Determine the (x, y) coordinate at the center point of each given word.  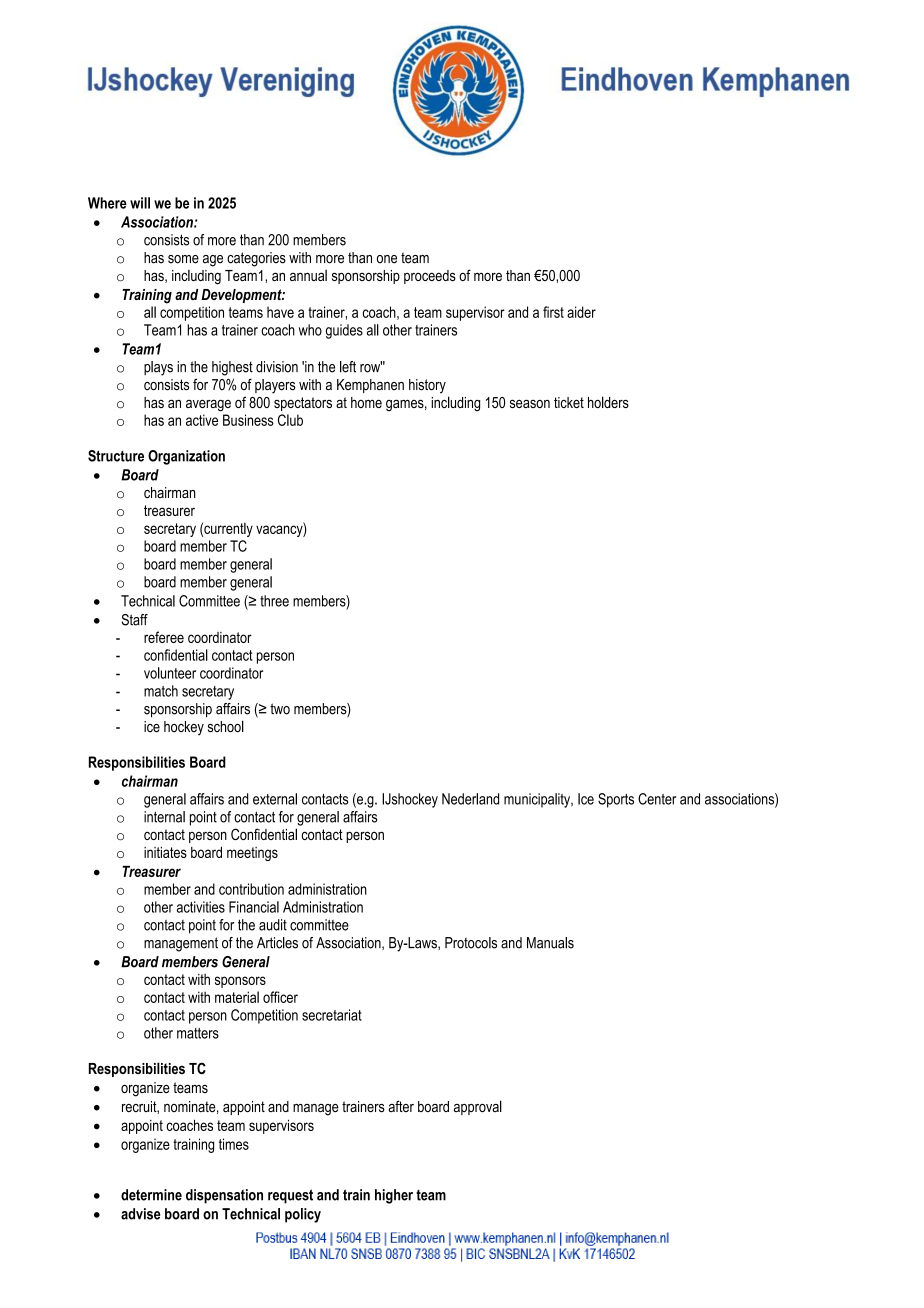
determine (151, 1195)
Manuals (550, 943)
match (161, 691)
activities (201, 907)
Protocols (471, 943)
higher (394, 1196)
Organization (186, 457)
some (183, 259)
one (387, 259)
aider (581, 312)
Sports (616, 800)
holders (608, 402)
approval (478, 1107)
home (366, 402)
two (280, 709)
